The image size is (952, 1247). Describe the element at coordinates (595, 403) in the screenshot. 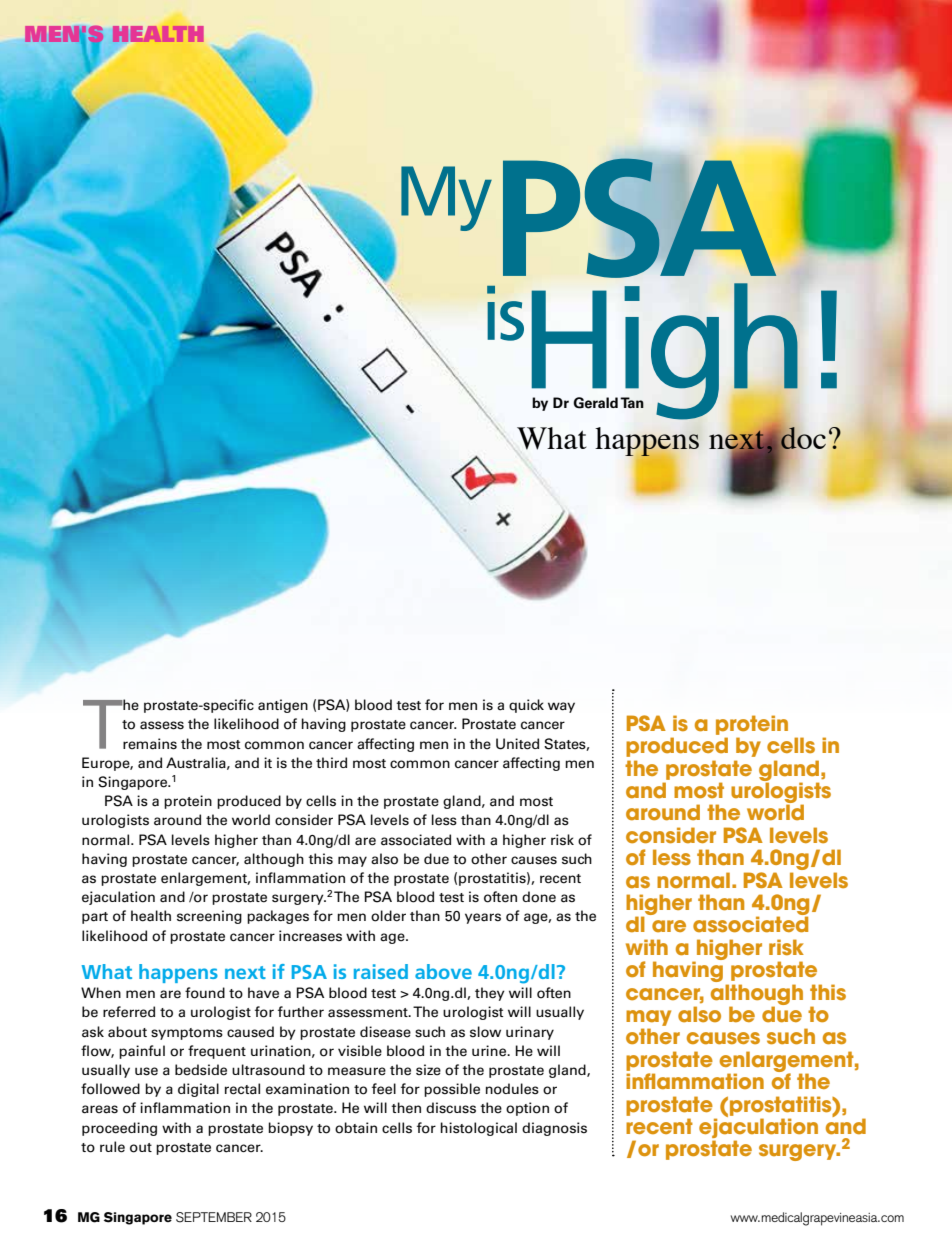

I see `Gerald` at that location.
